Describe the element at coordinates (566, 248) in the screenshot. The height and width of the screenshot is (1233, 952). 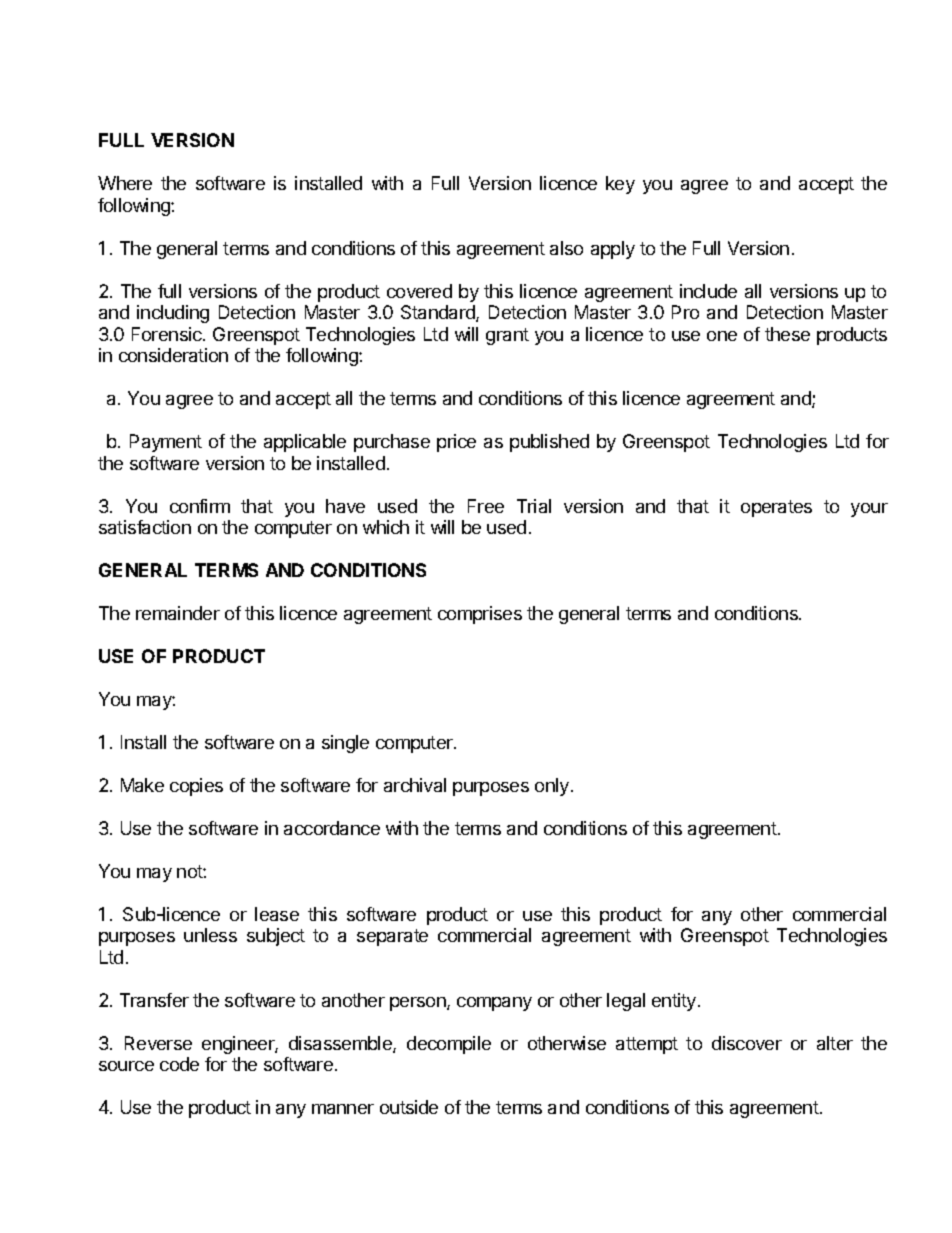
I see `also` at that location.
